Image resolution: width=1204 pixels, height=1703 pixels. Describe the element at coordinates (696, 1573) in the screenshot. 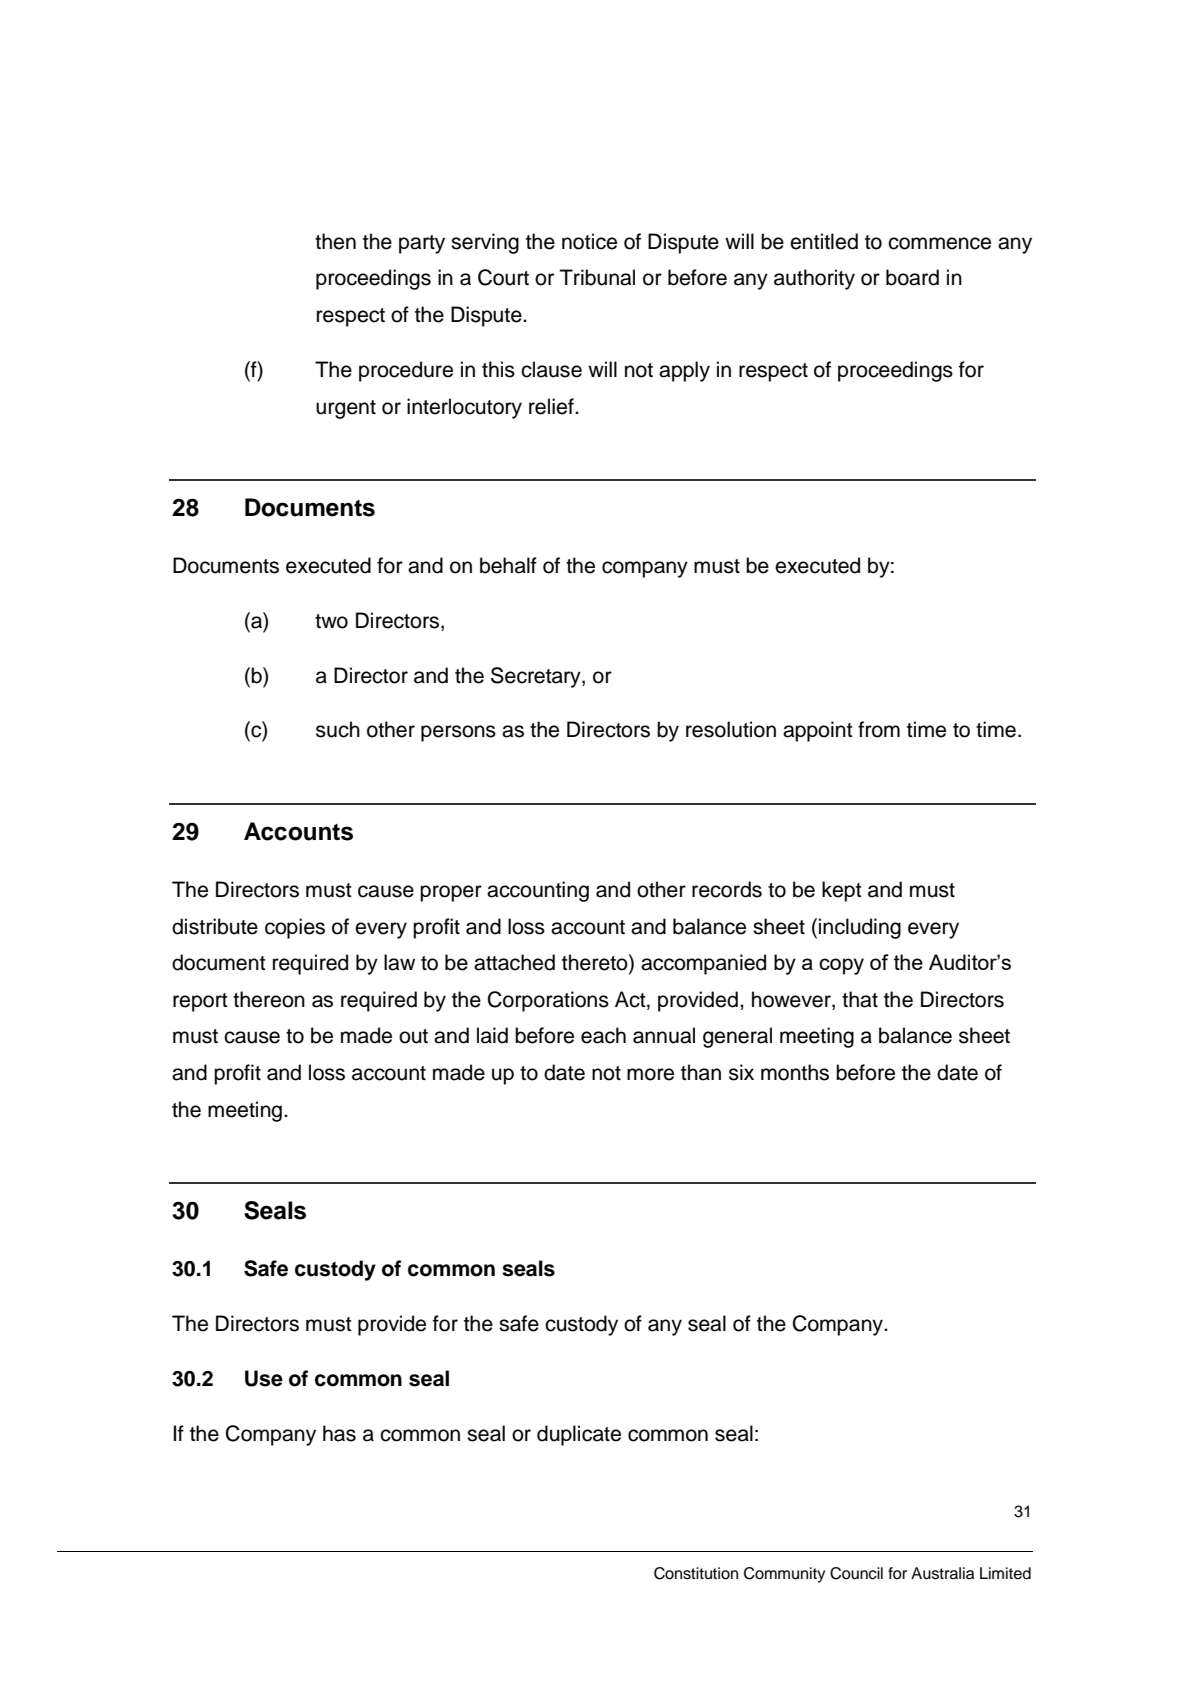

I see `Constitution` at that location.
